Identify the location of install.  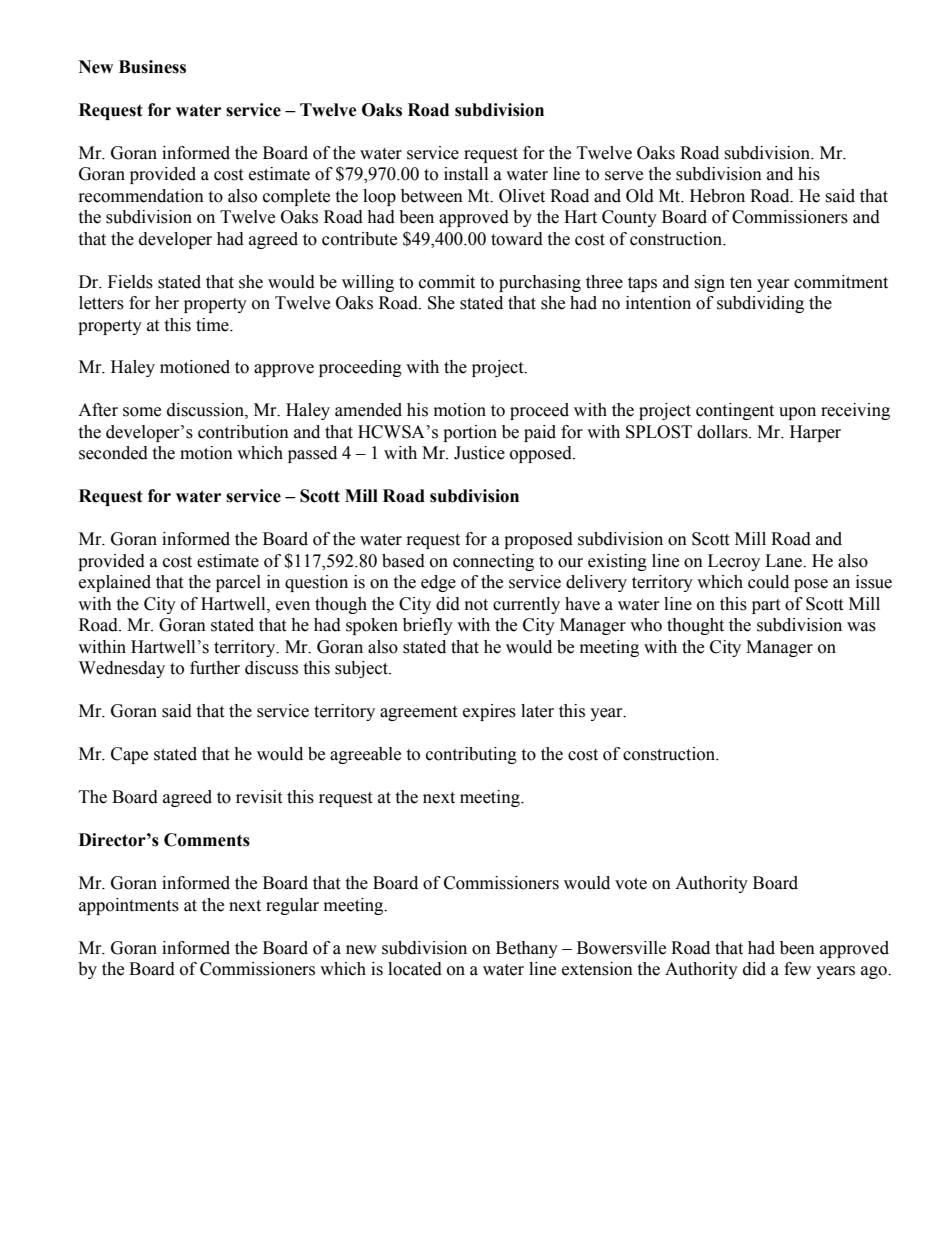
(466, 174).
